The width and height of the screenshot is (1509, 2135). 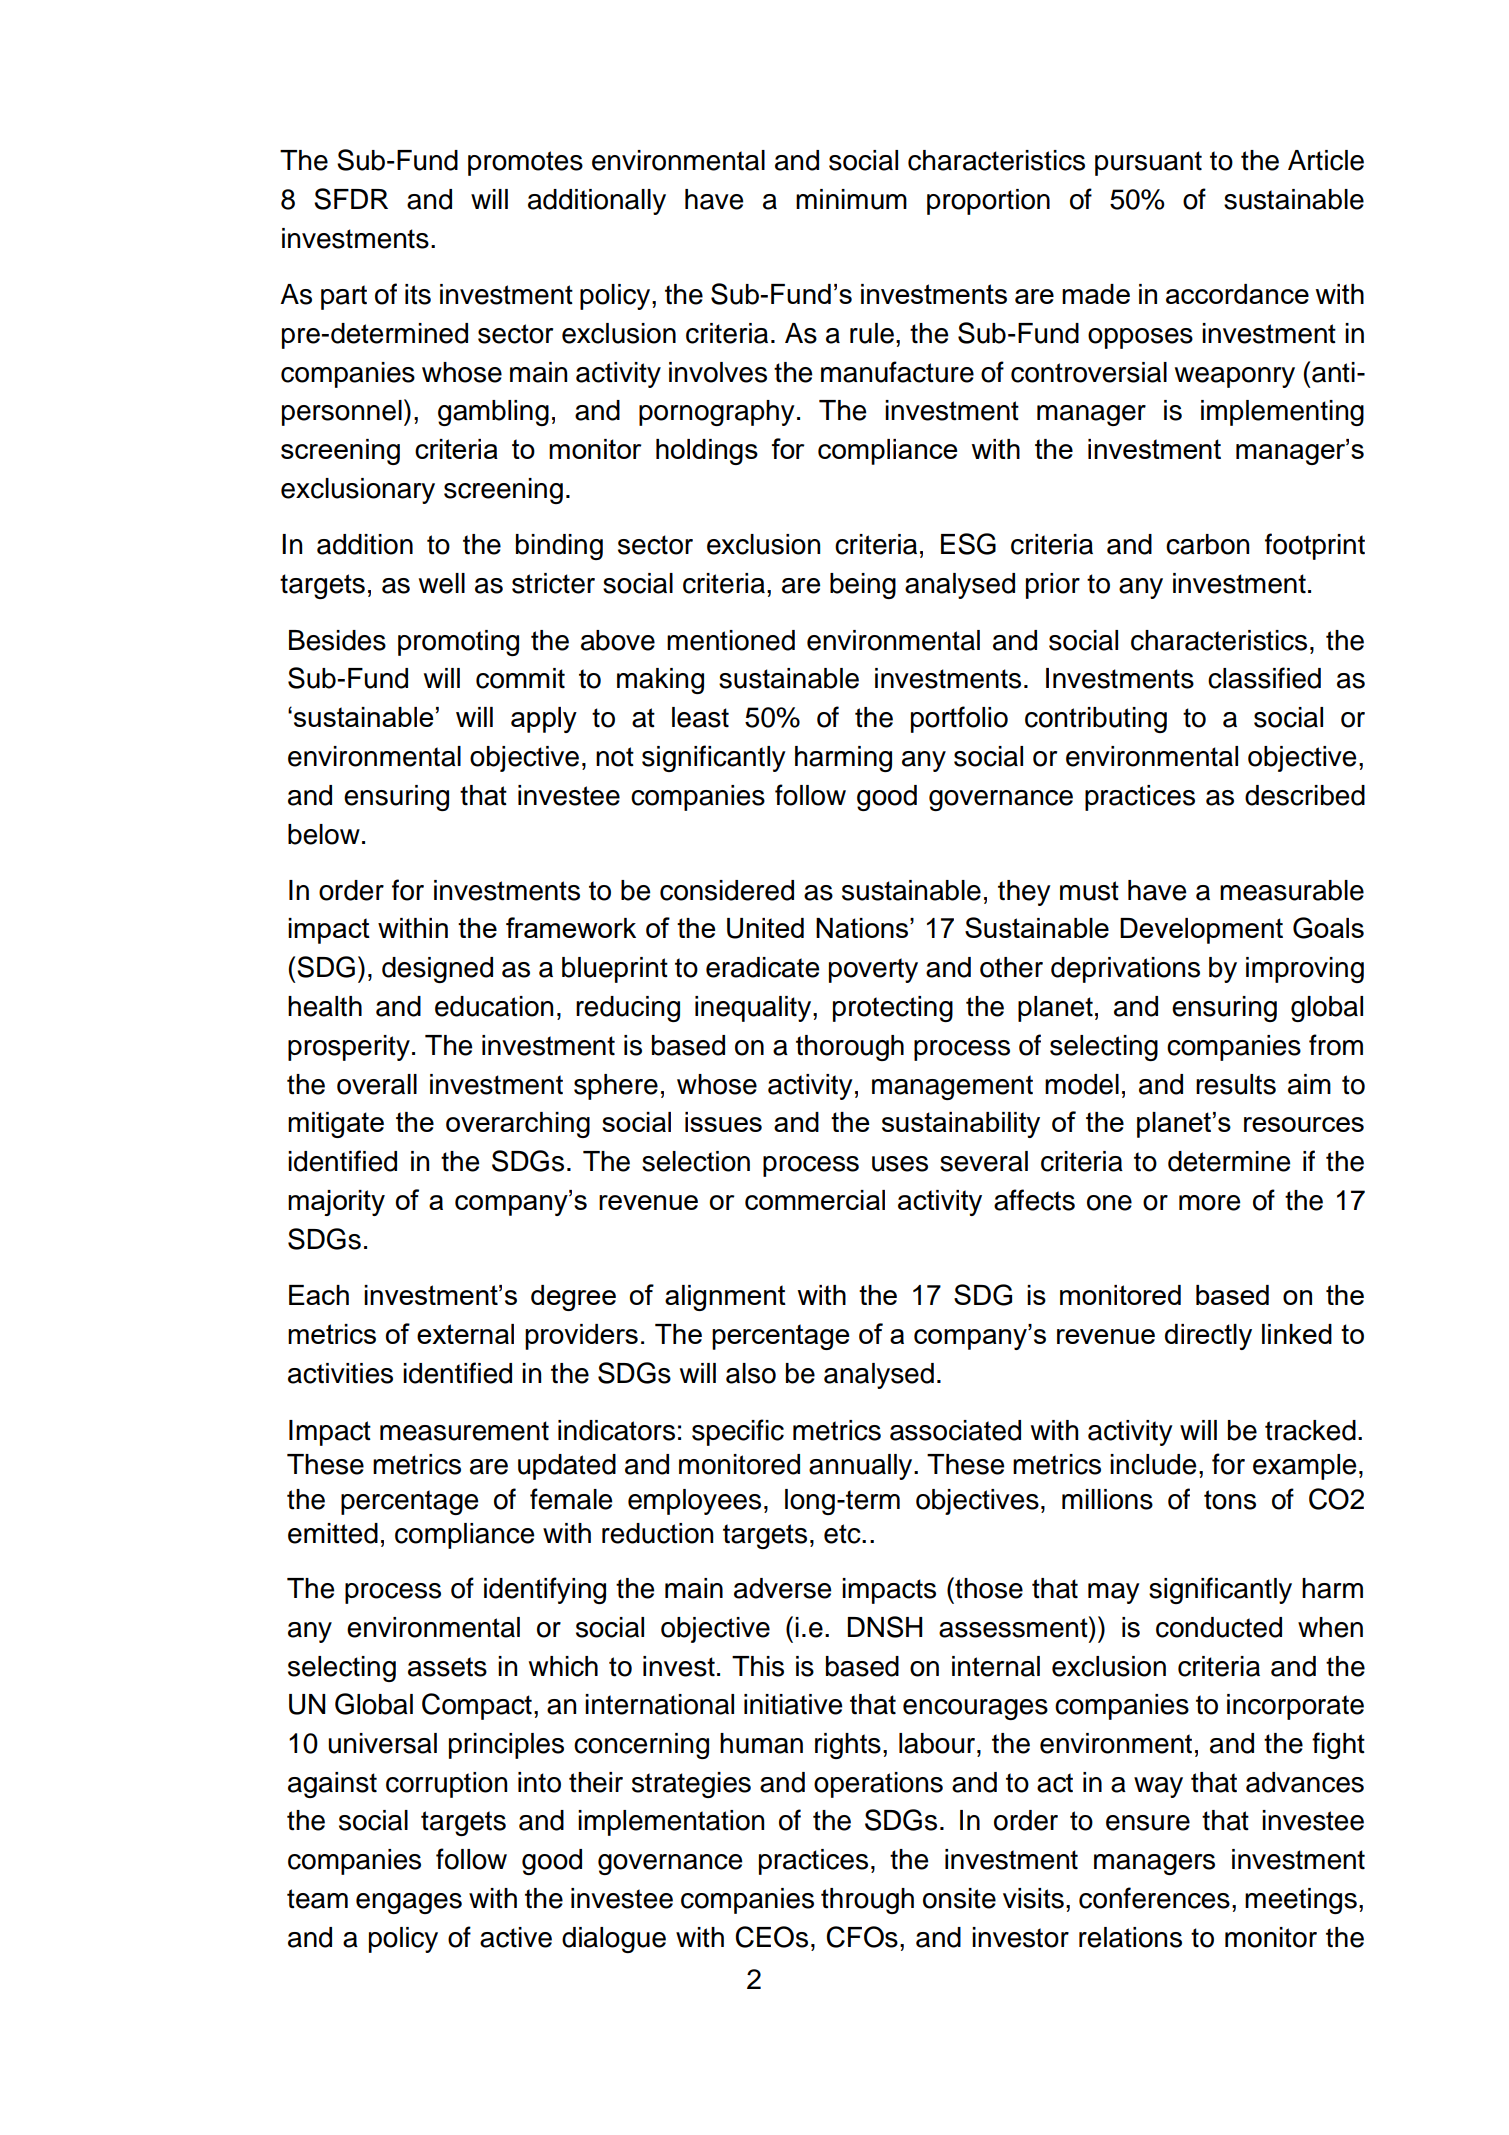 I want to click on Development, so click(x=1201, y=931).
